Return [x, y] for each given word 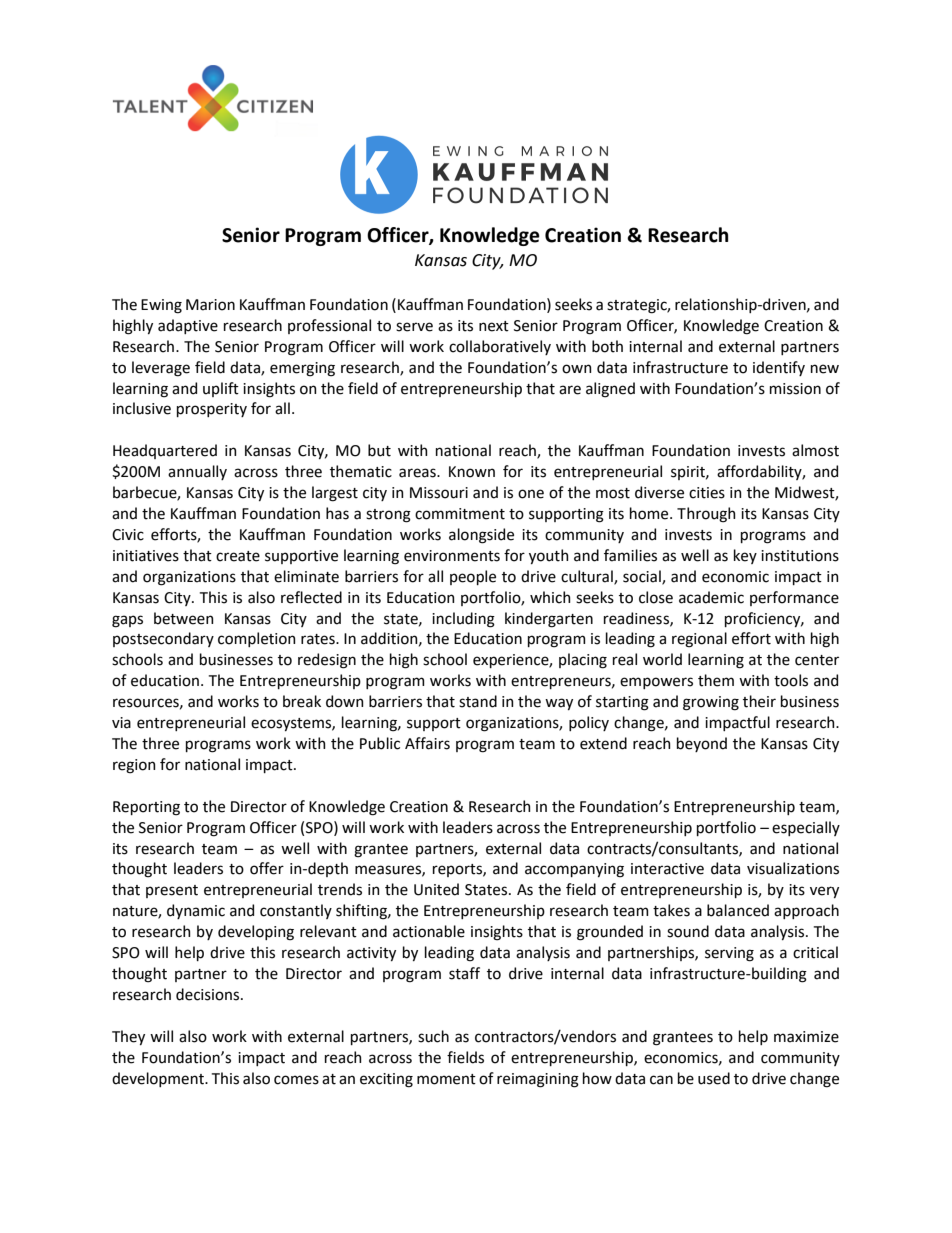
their [759, 701]
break [302, 701]
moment [446, 1079]
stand [478, 701]
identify [779, 368]
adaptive [188, 326]
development [159, 1079]
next [494, 326]
